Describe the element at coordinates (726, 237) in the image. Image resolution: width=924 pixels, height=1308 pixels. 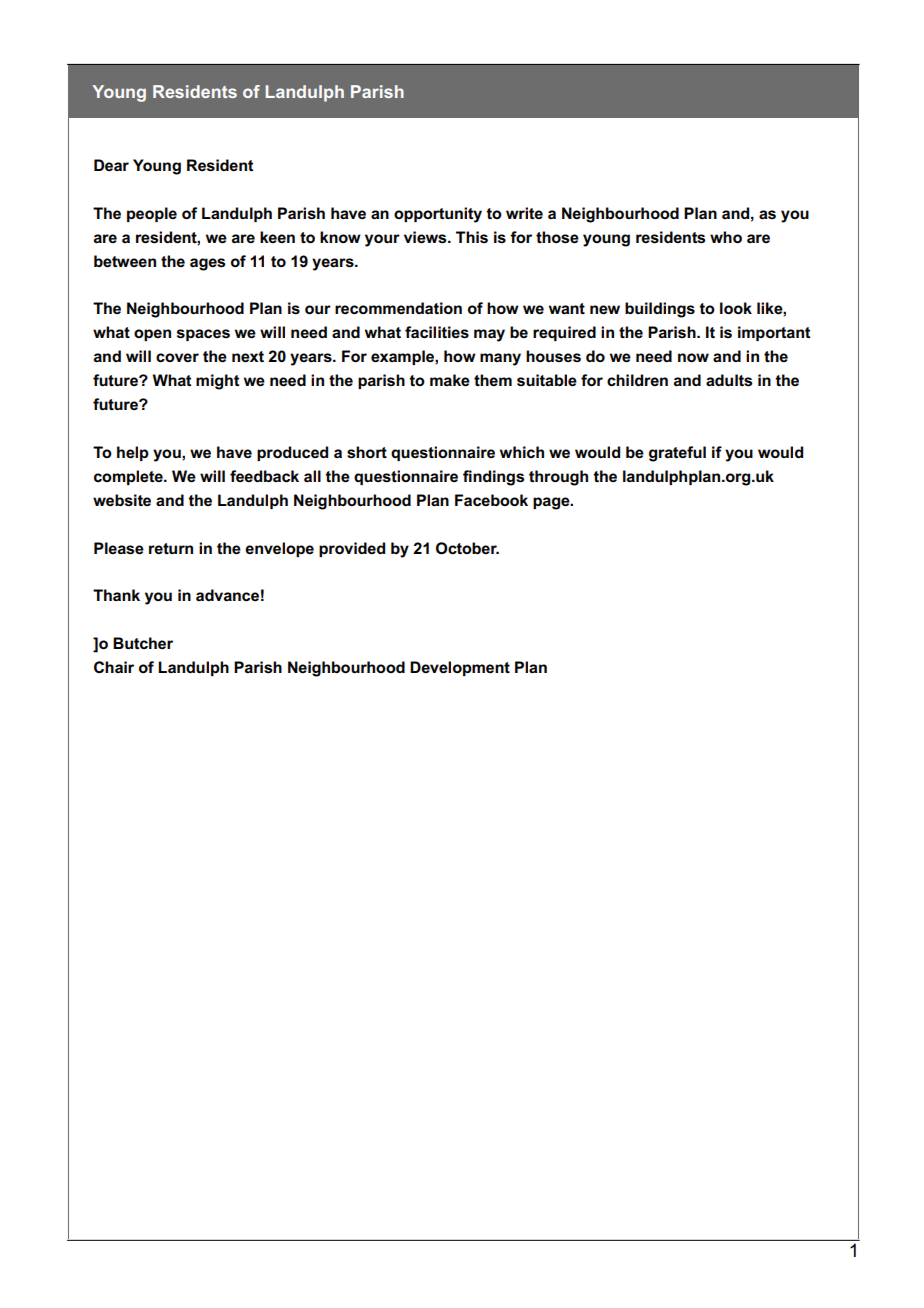
I see `who` at that location.
